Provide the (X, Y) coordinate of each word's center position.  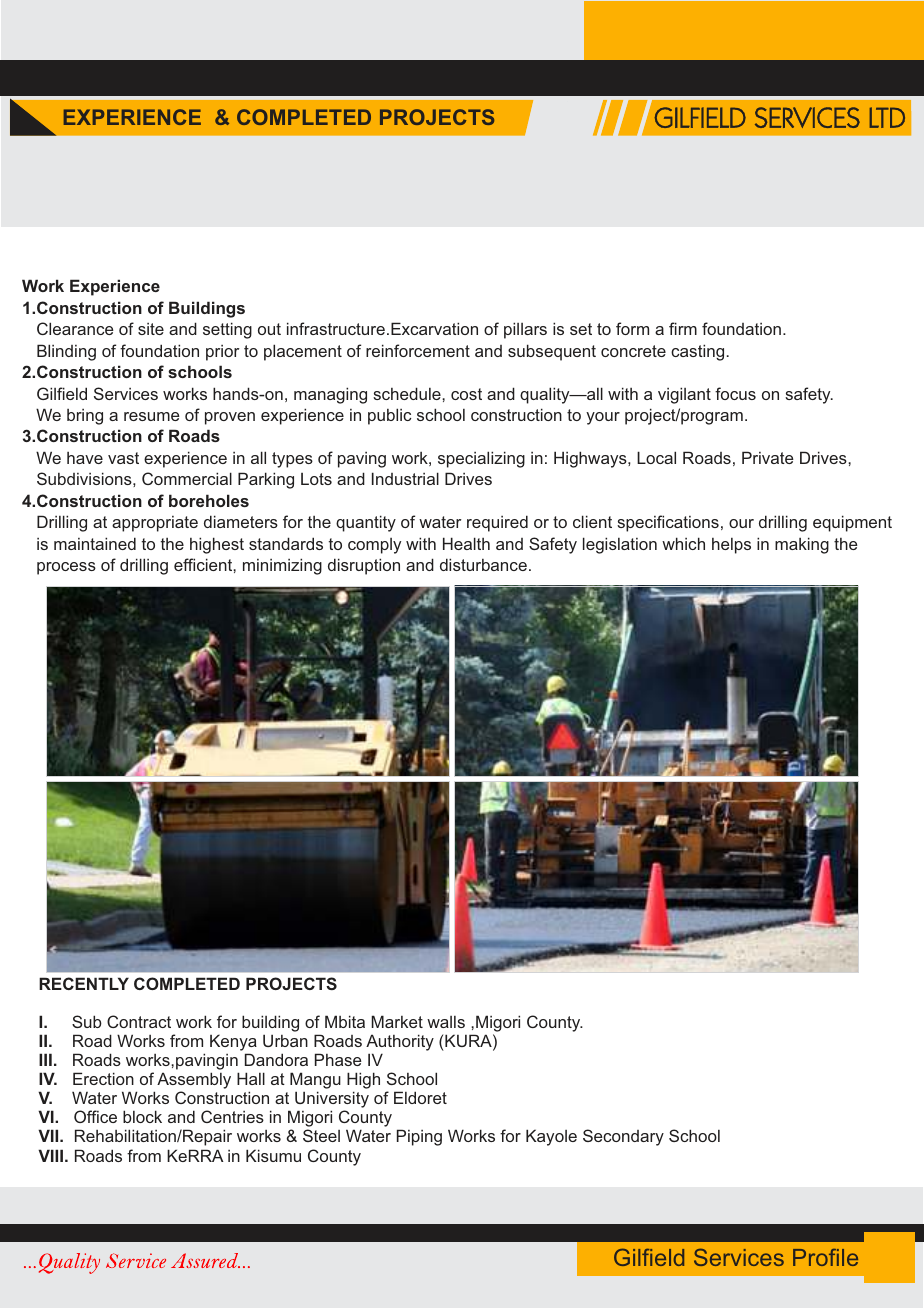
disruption (364, 566)
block (142, 1116)
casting (697, 352)
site (151, 329)
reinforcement (418, 350)
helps (731, 546)
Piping (419, 1137)
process (66, 568)
